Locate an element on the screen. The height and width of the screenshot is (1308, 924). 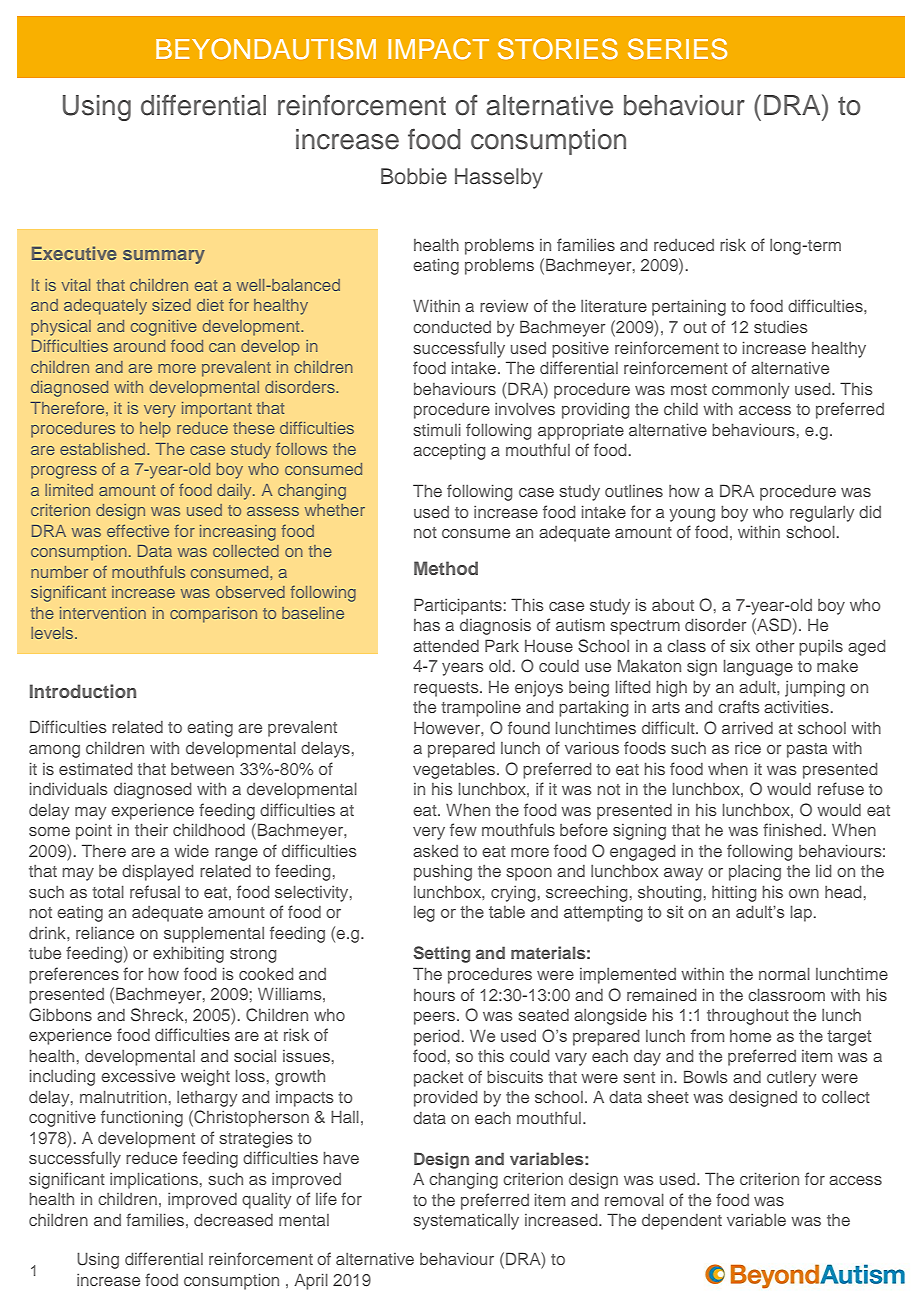
attended is located at coordinates (446, 646).
